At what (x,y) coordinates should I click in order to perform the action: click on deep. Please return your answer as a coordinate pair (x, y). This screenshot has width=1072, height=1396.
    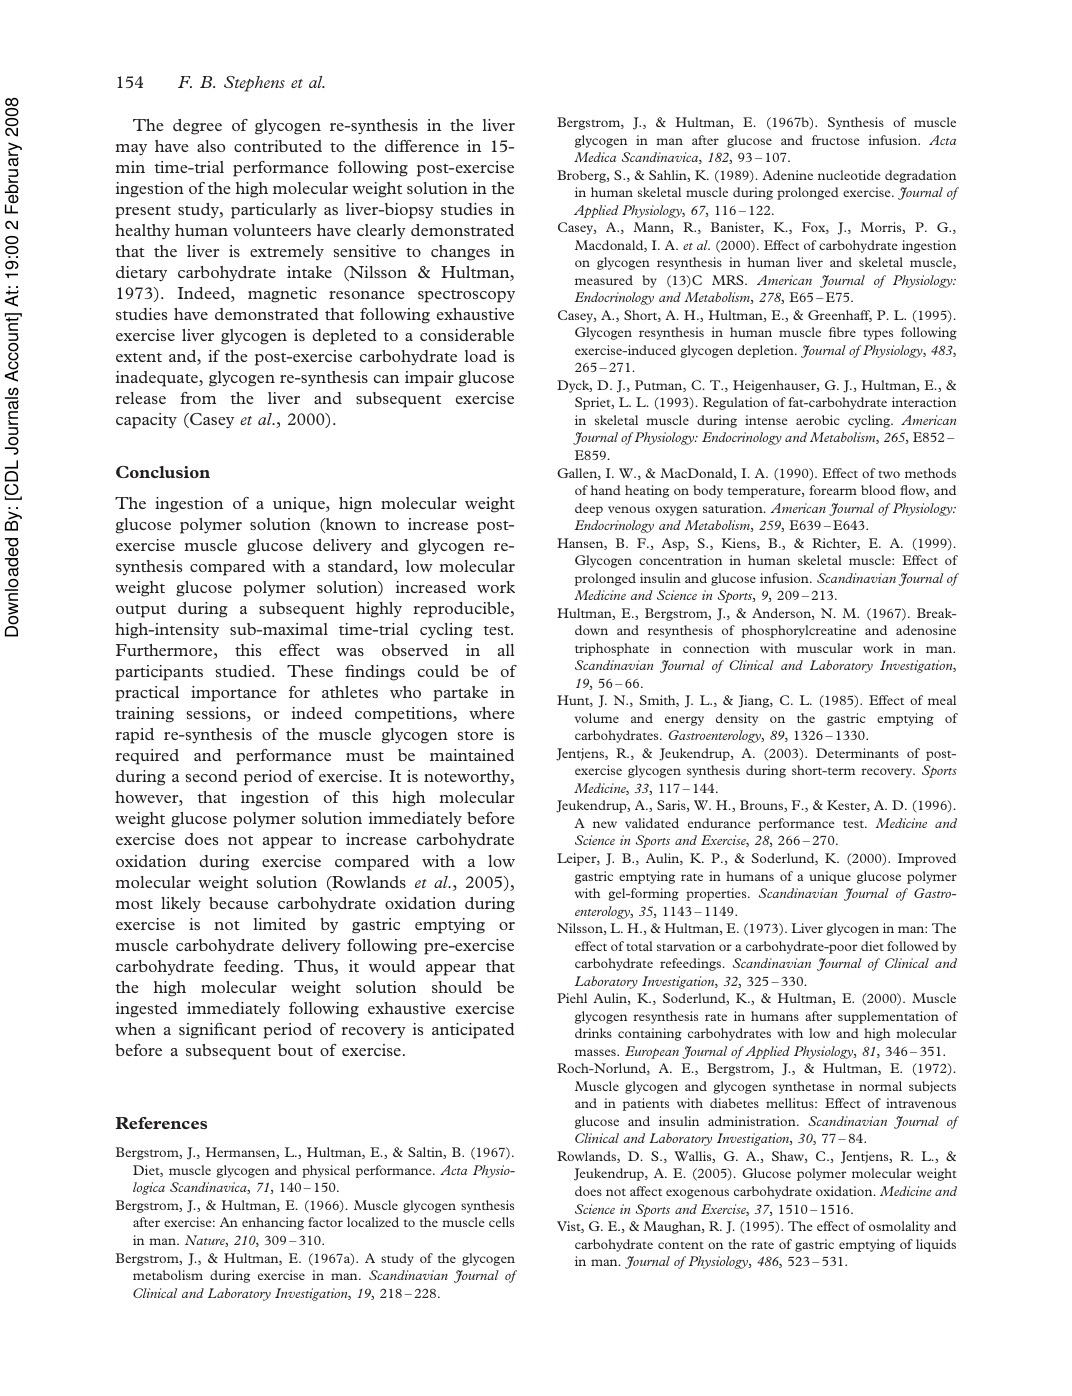
    Looking at the image, I should click on (589, 509).
